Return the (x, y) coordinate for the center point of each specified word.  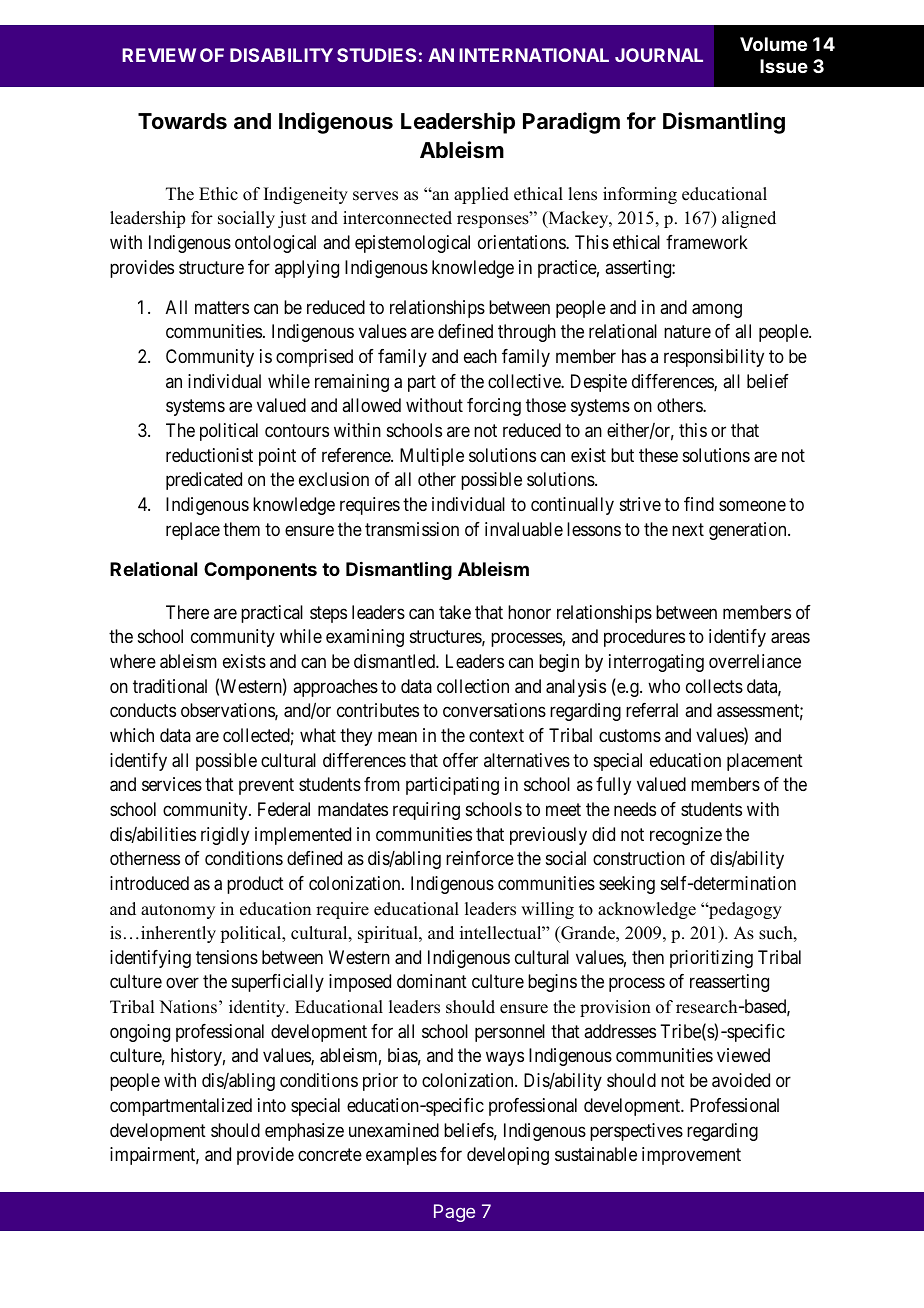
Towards (182, 121)
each (480, 356)
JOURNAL (659, 55)
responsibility (714, 358)
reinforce (480, 858)
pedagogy (744, 910)
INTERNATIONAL (534, 55)
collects (714, 686)
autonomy (178, 911)
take (455, 612)
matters (222, 307)
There (187, 612)
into (272, 1105)
